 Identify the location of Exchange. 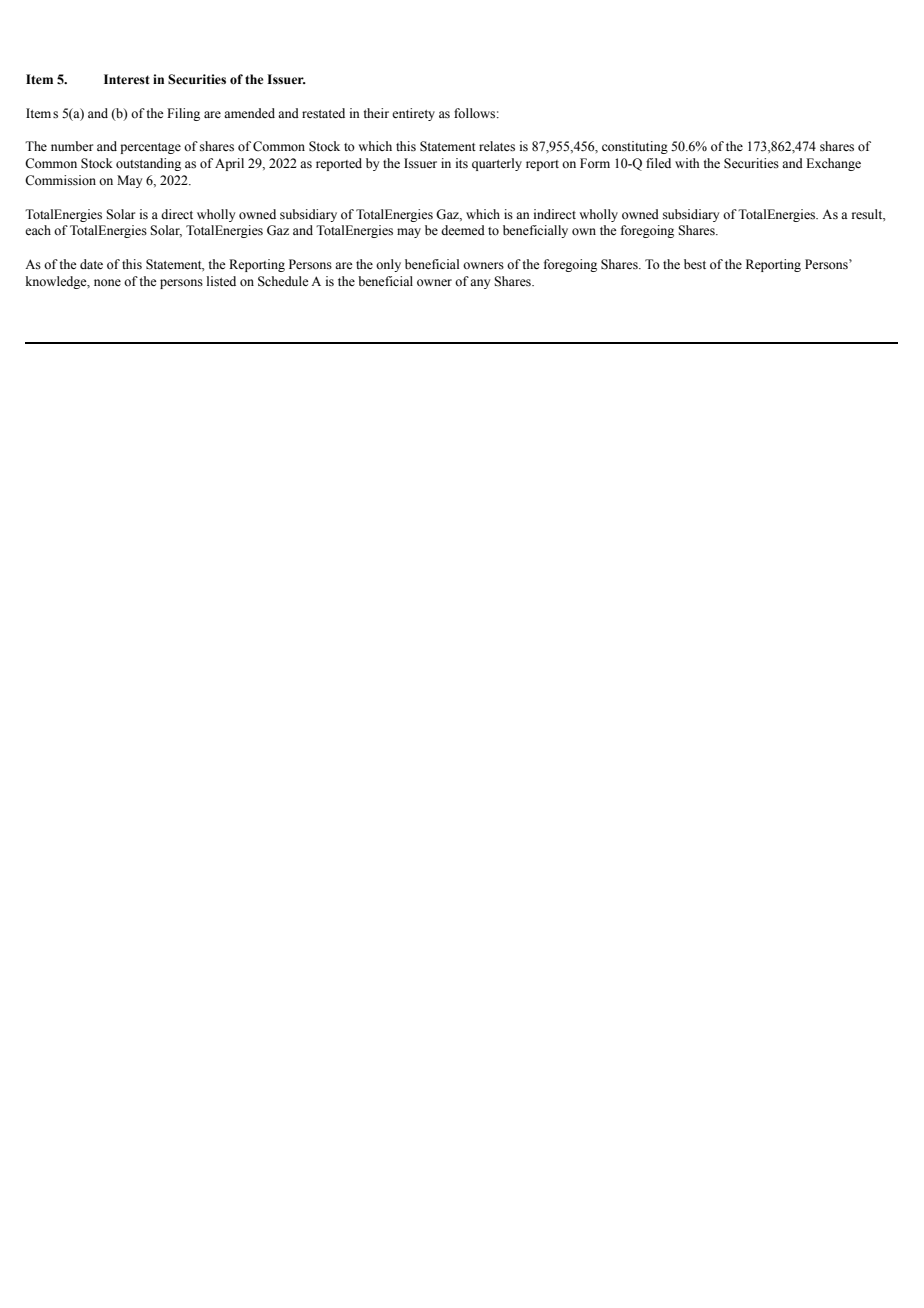
(833, 164).
